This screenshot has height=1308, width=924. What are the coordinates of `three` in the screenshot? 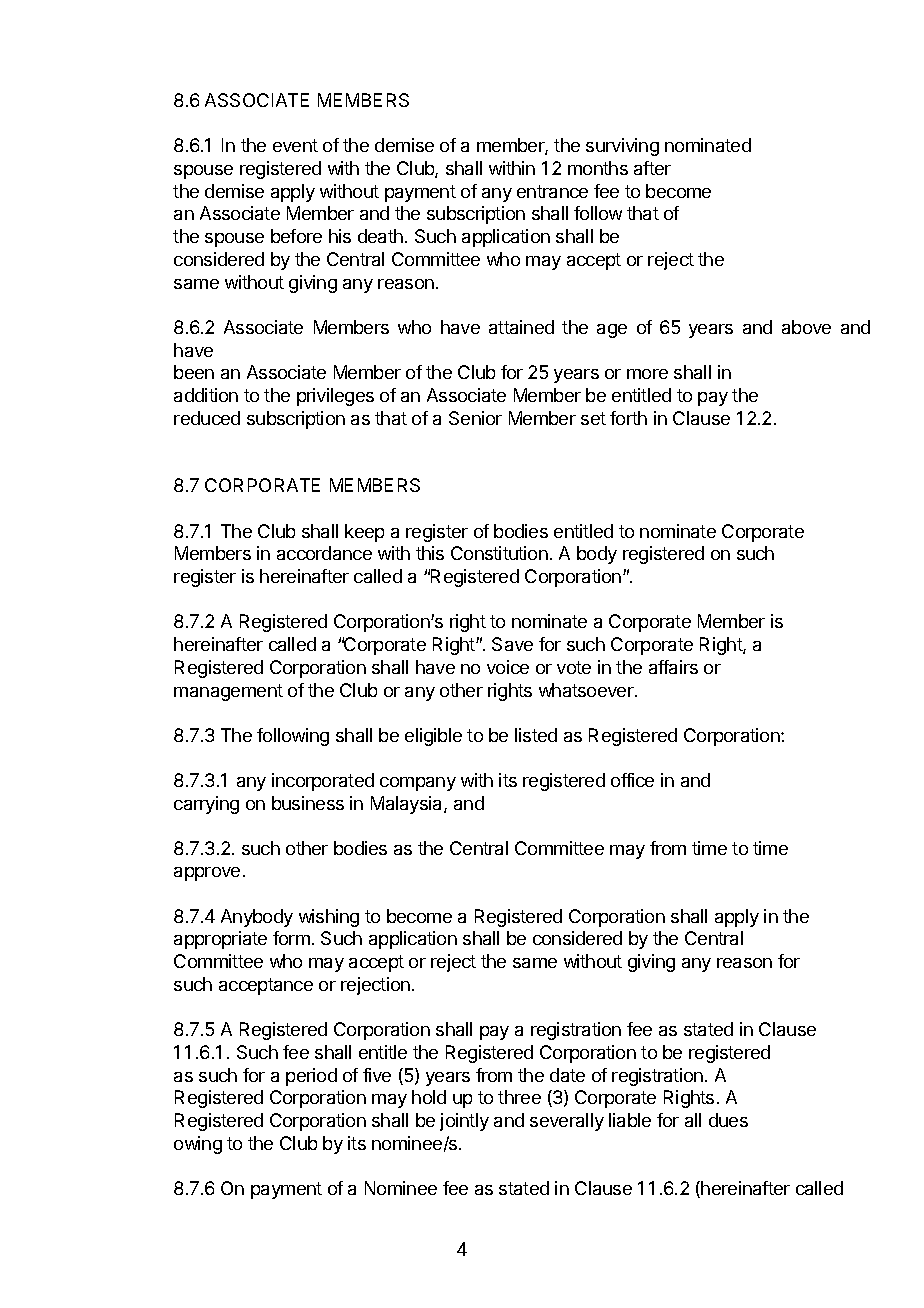 It's located at (519, 1097).
